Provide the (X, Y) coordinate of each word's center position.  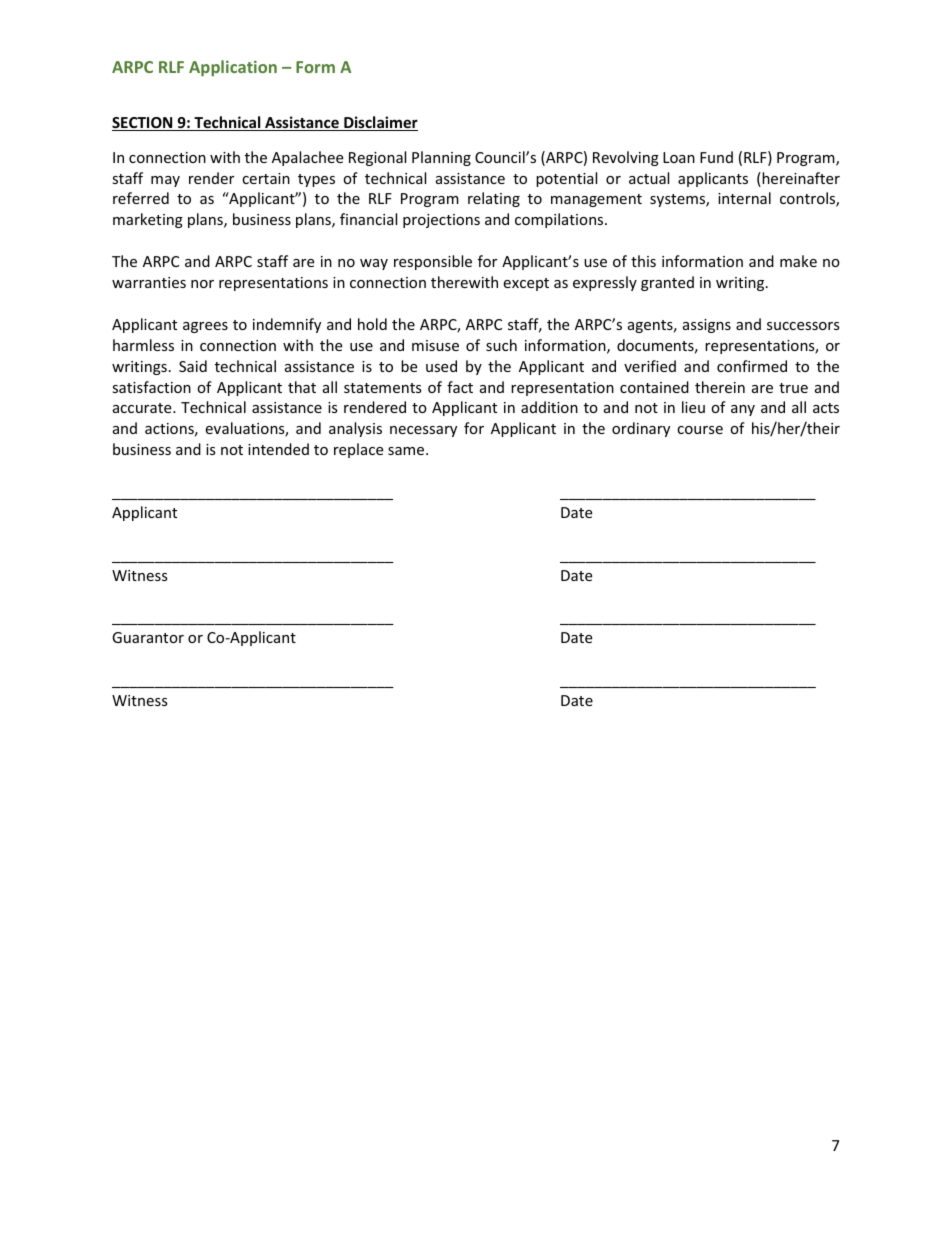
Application (233, 68)
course (700, 430)
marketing (148, 220)
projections (441, 221)
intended (278, 449)
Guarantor (148, 637)
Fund (716, 157)
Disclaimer (380, 123)
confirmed (752, 366)
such (501, 345)
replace (358, 450)
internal (744, 198)
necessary (423, 431)
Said (193, 366)
